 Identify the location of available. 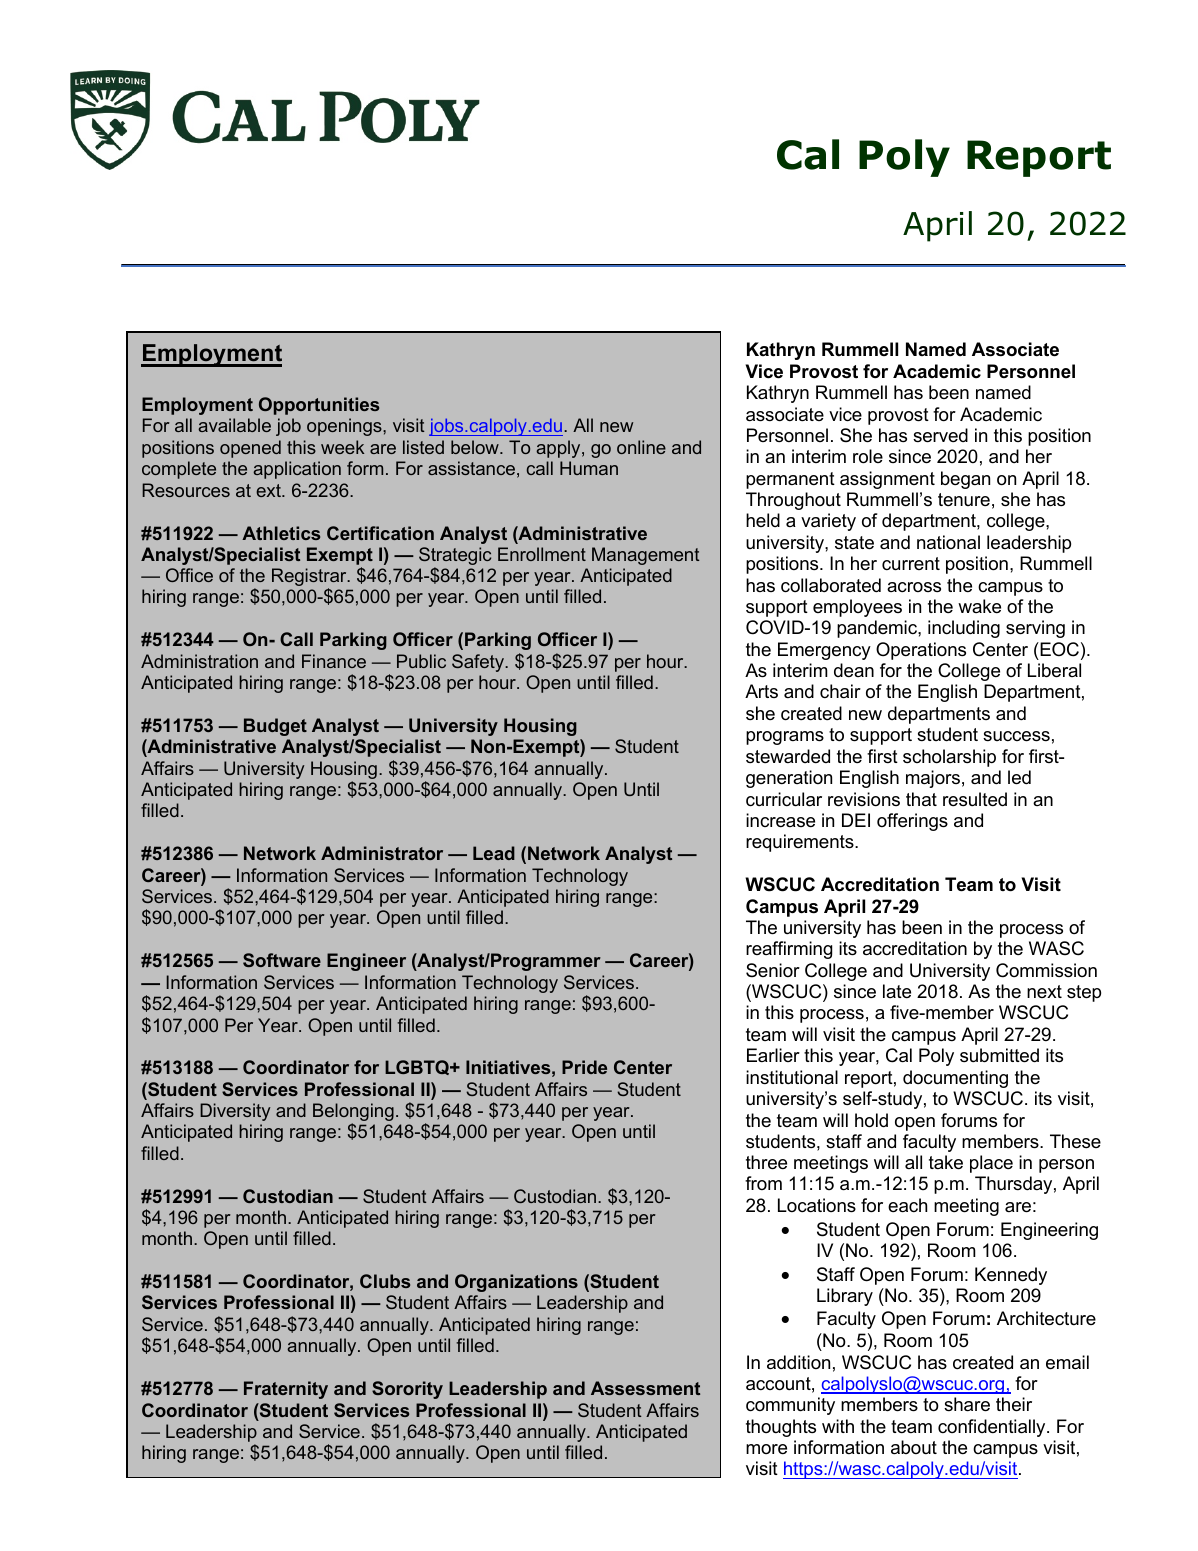
(234, 425).
